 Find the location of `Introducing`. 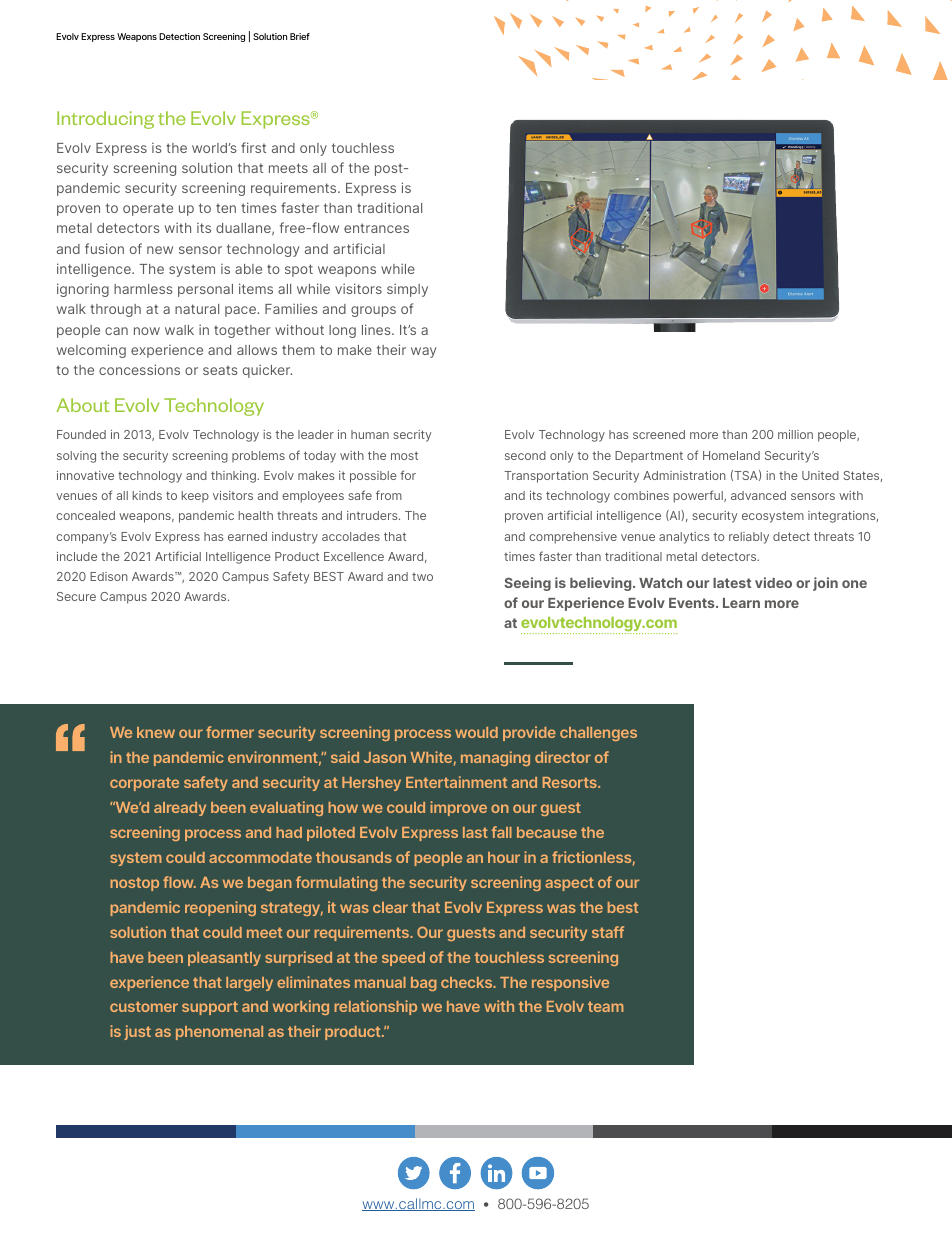

Introducing is located at coordinates (105, 120).
